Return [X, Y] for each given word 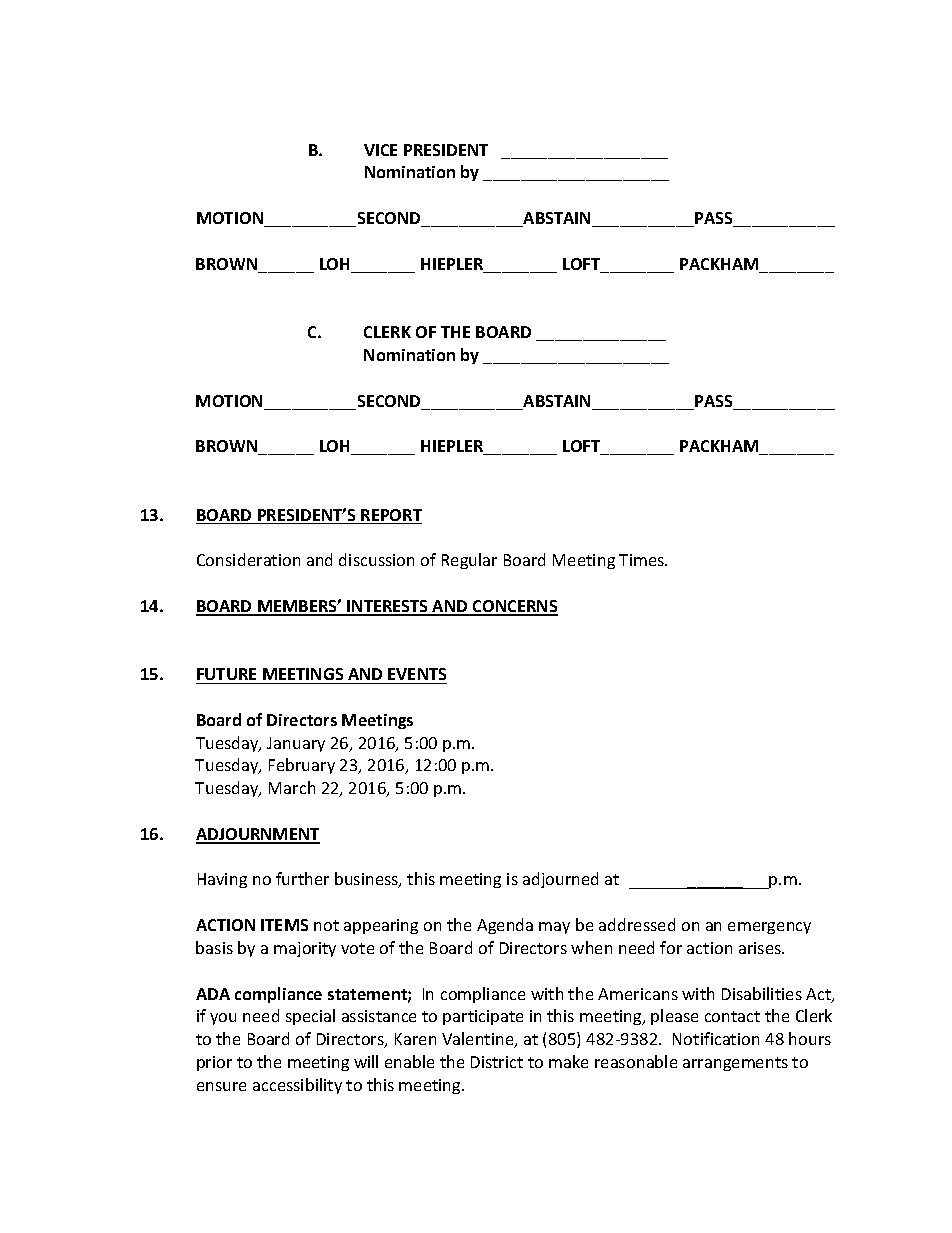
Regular [469, 561]
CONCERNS [514, 607]
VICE [380, 150]
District [497, 1062]
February [302, 766]
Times [643, 560]
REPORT [390, 516]
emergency [769, 928]
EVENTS [417, 674]
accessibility [297, 1086]
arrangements [735, 1064]
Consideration [248, 559]
